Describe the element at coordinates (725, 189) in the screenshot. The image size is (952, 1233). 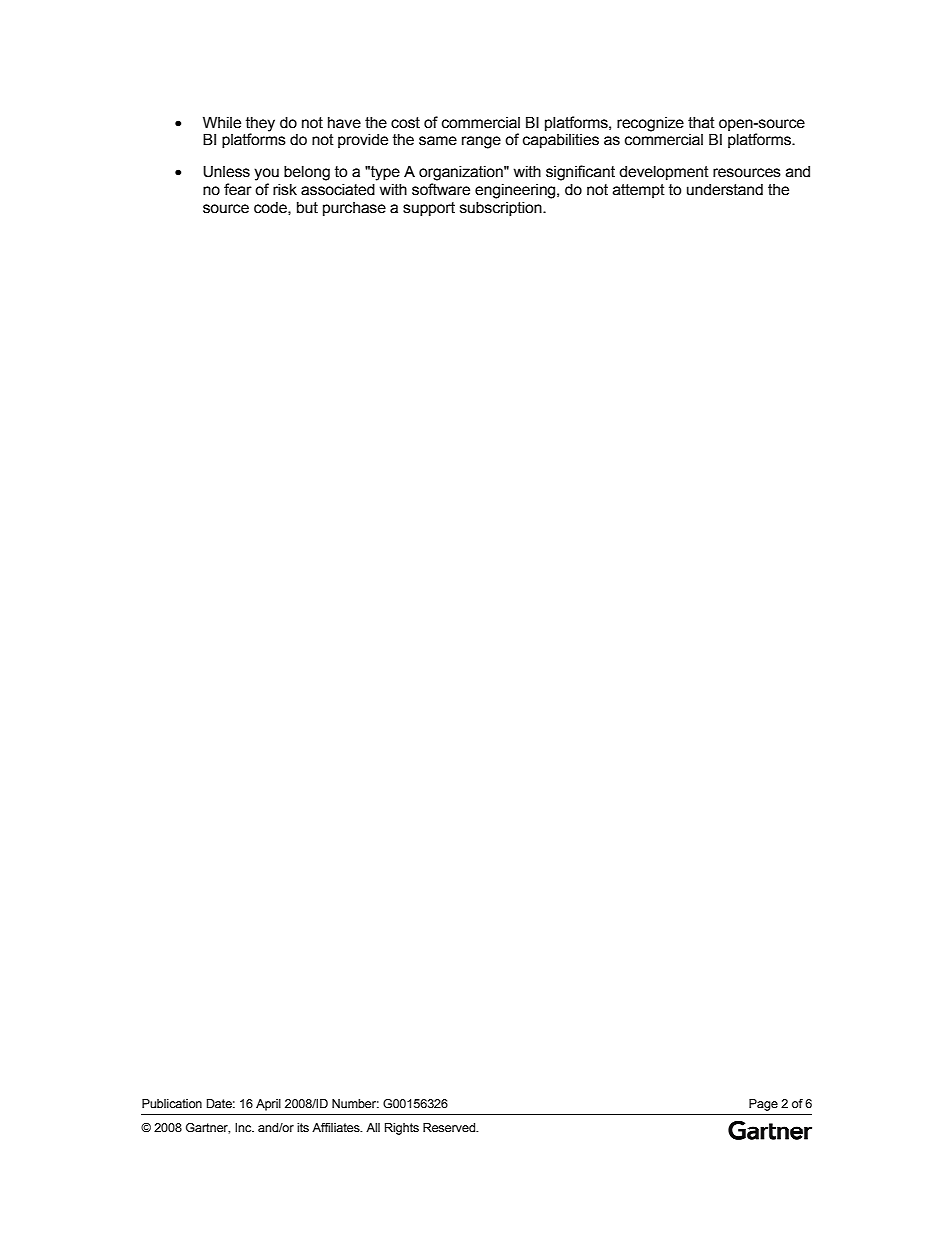
I see `understand` at that location.
